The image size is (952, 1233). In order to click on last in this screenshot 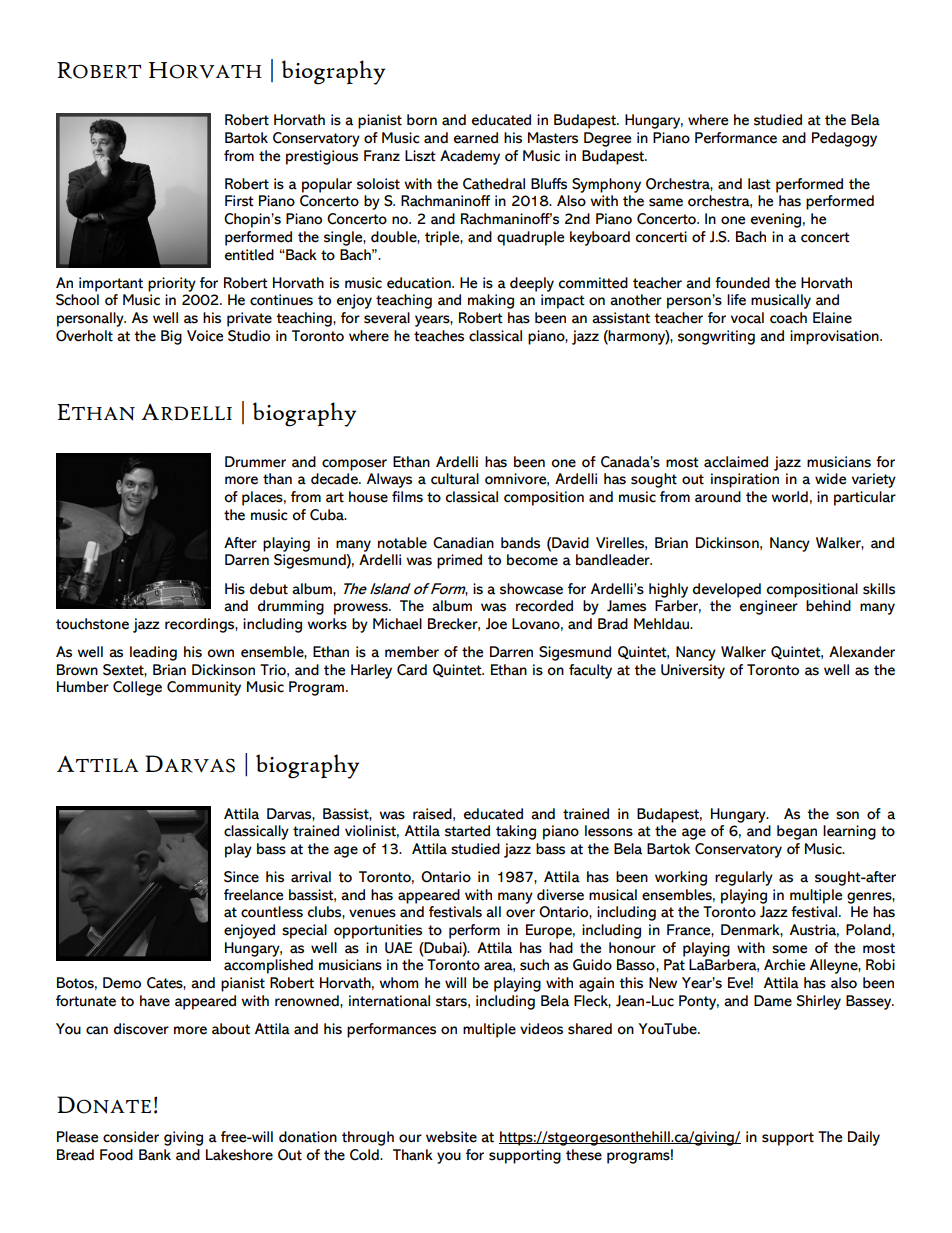, I will do `click(759, 184)`.
